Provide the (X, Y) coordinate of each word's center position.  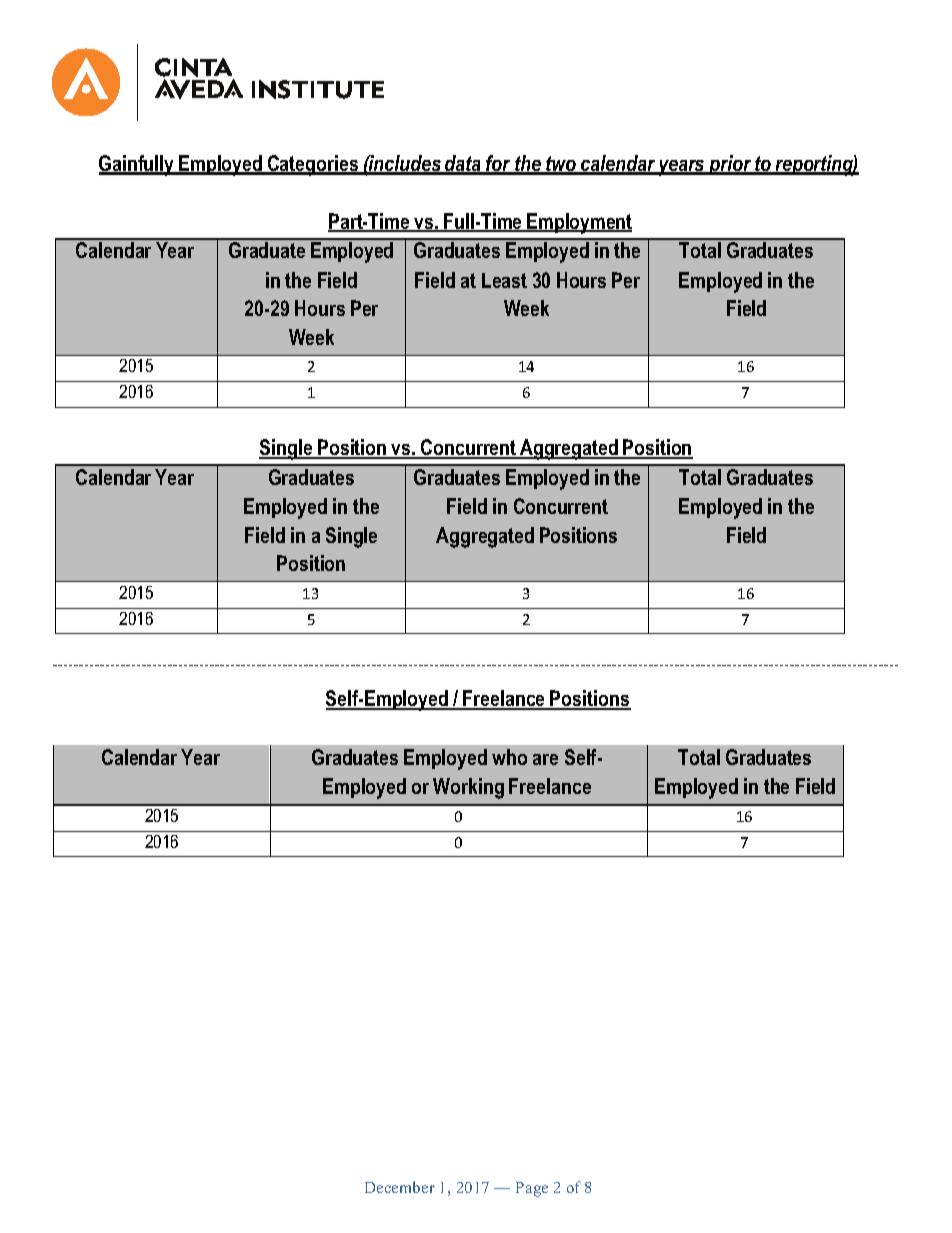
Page (532, 1189)
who (509, 757)
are (545, 759)
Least (504, 280)
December (400, 1187)
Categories (313, 165)
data (463, 164)
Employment (579, 223)
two (562, 165)
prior (730, 165)
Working (468, 788)
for (499, 164)
